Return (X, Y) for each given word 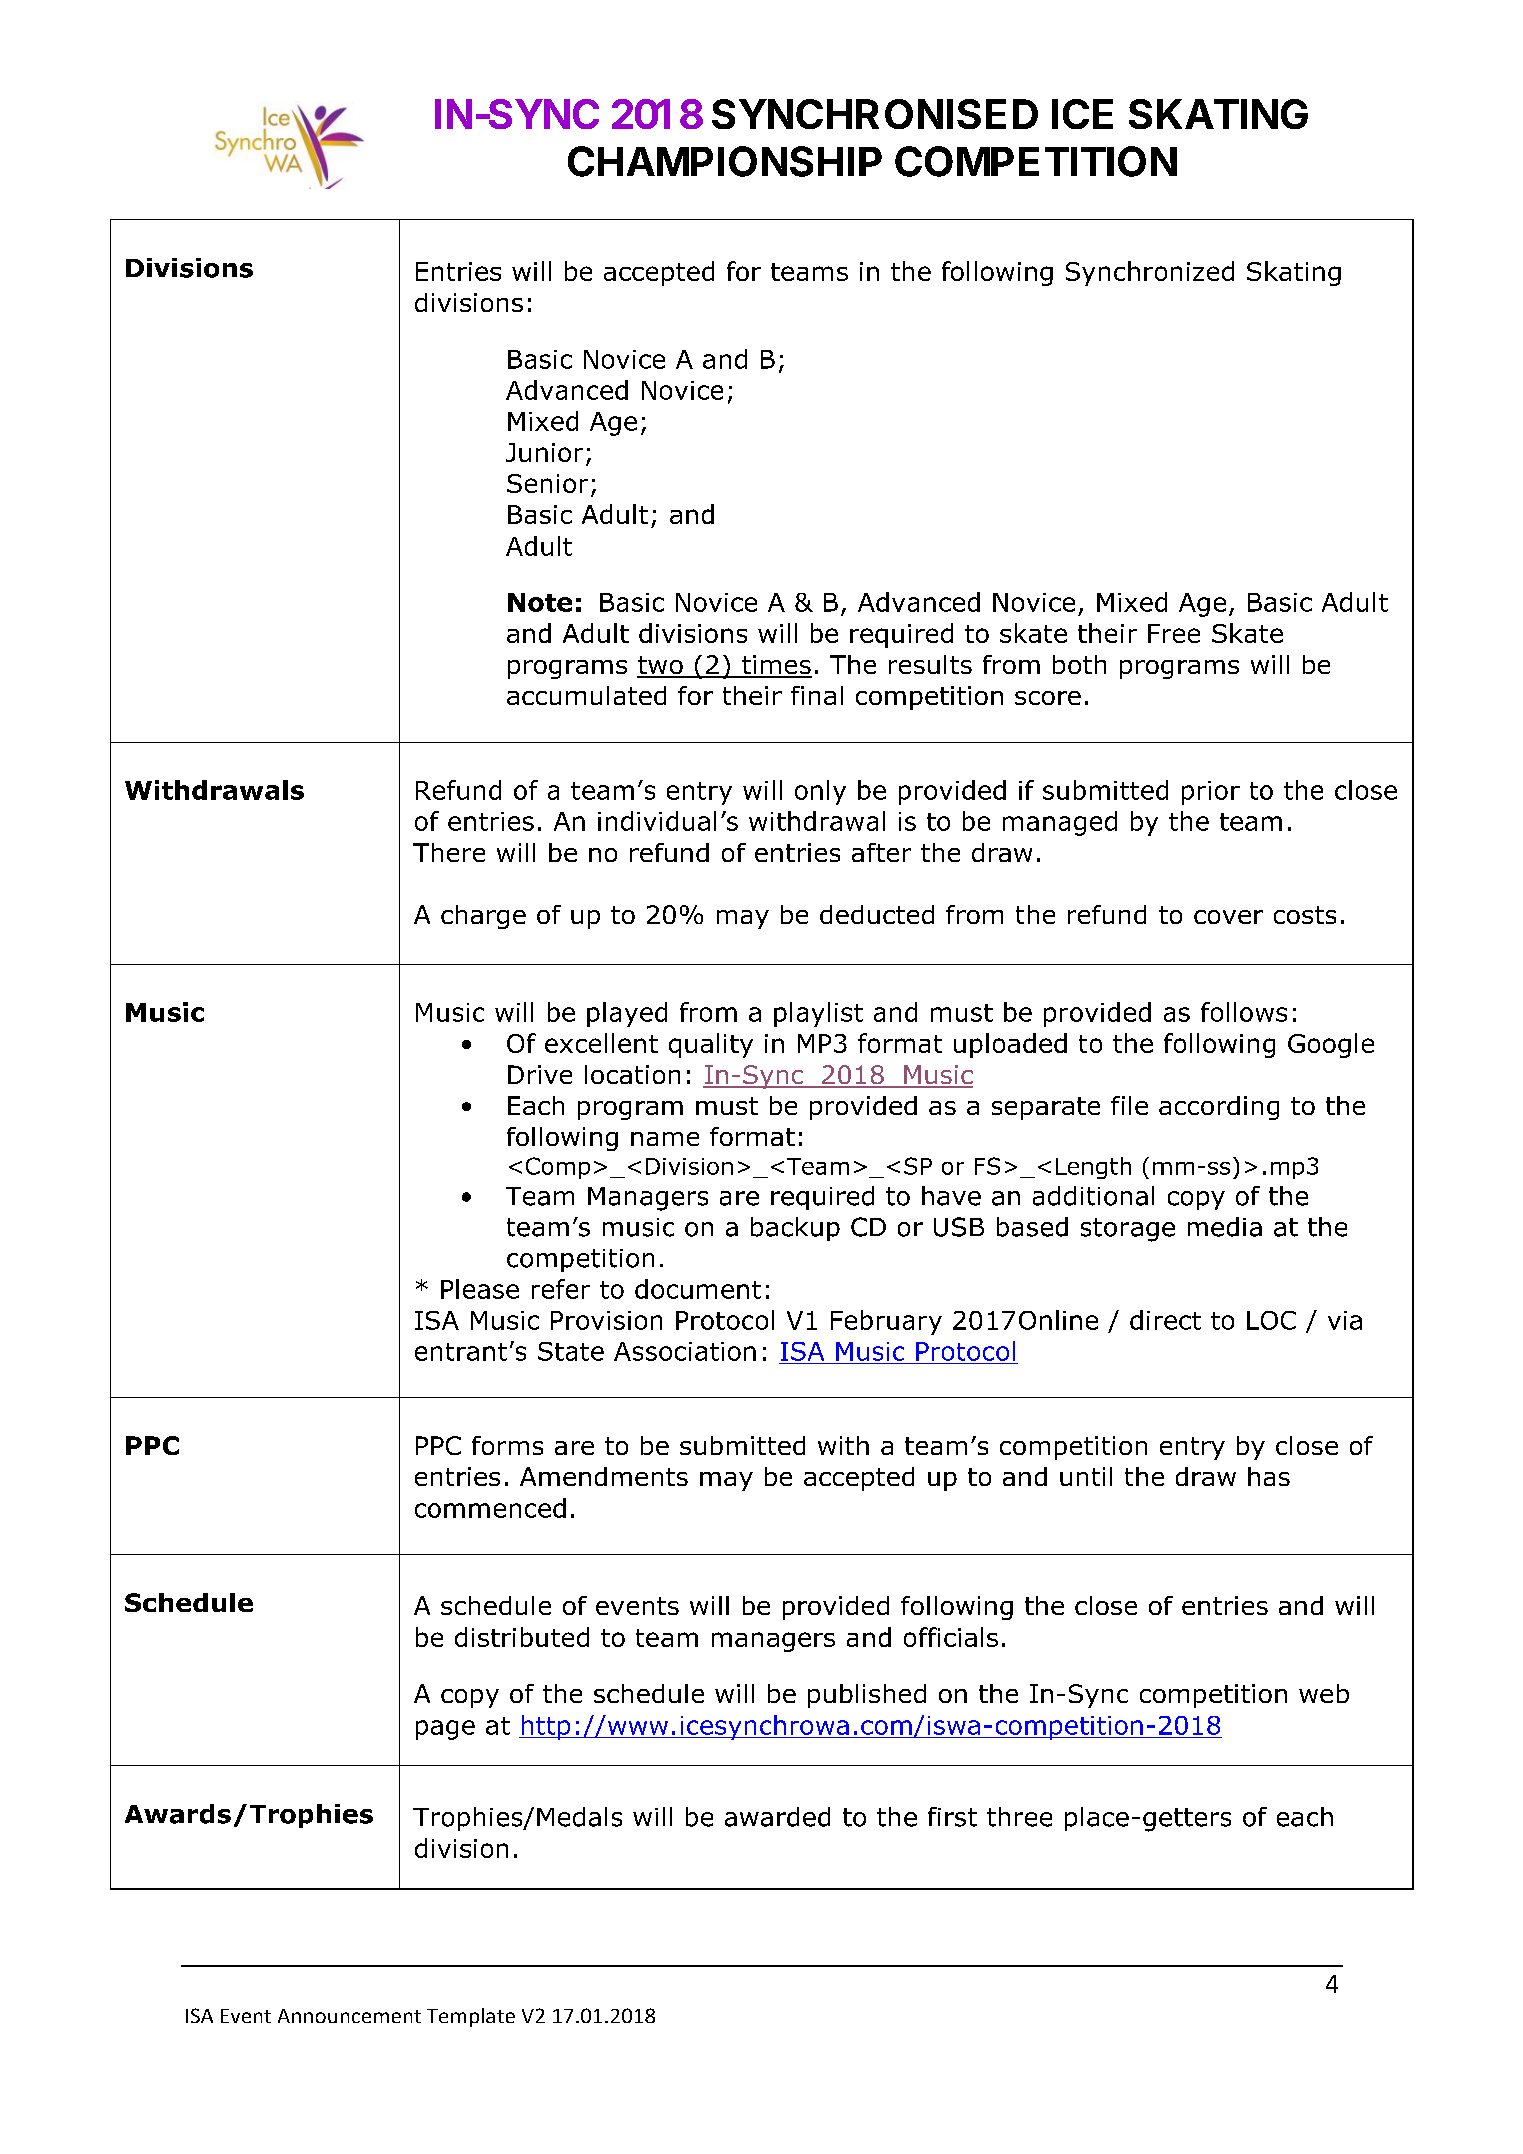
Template (471, 2017)
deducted (877, 914)
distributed (522, 1637)
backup (795, 1229)
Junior (544, 452)
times (775, 666)
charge (483, 917)
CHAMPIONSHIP (725, 161)
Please (480, 1289)
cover (1228, 917)
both (1079, 664)
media (1225, 1227)
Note (540, 602)
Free (1174, 633)
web (1324, 1693)
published (867, 1696)
